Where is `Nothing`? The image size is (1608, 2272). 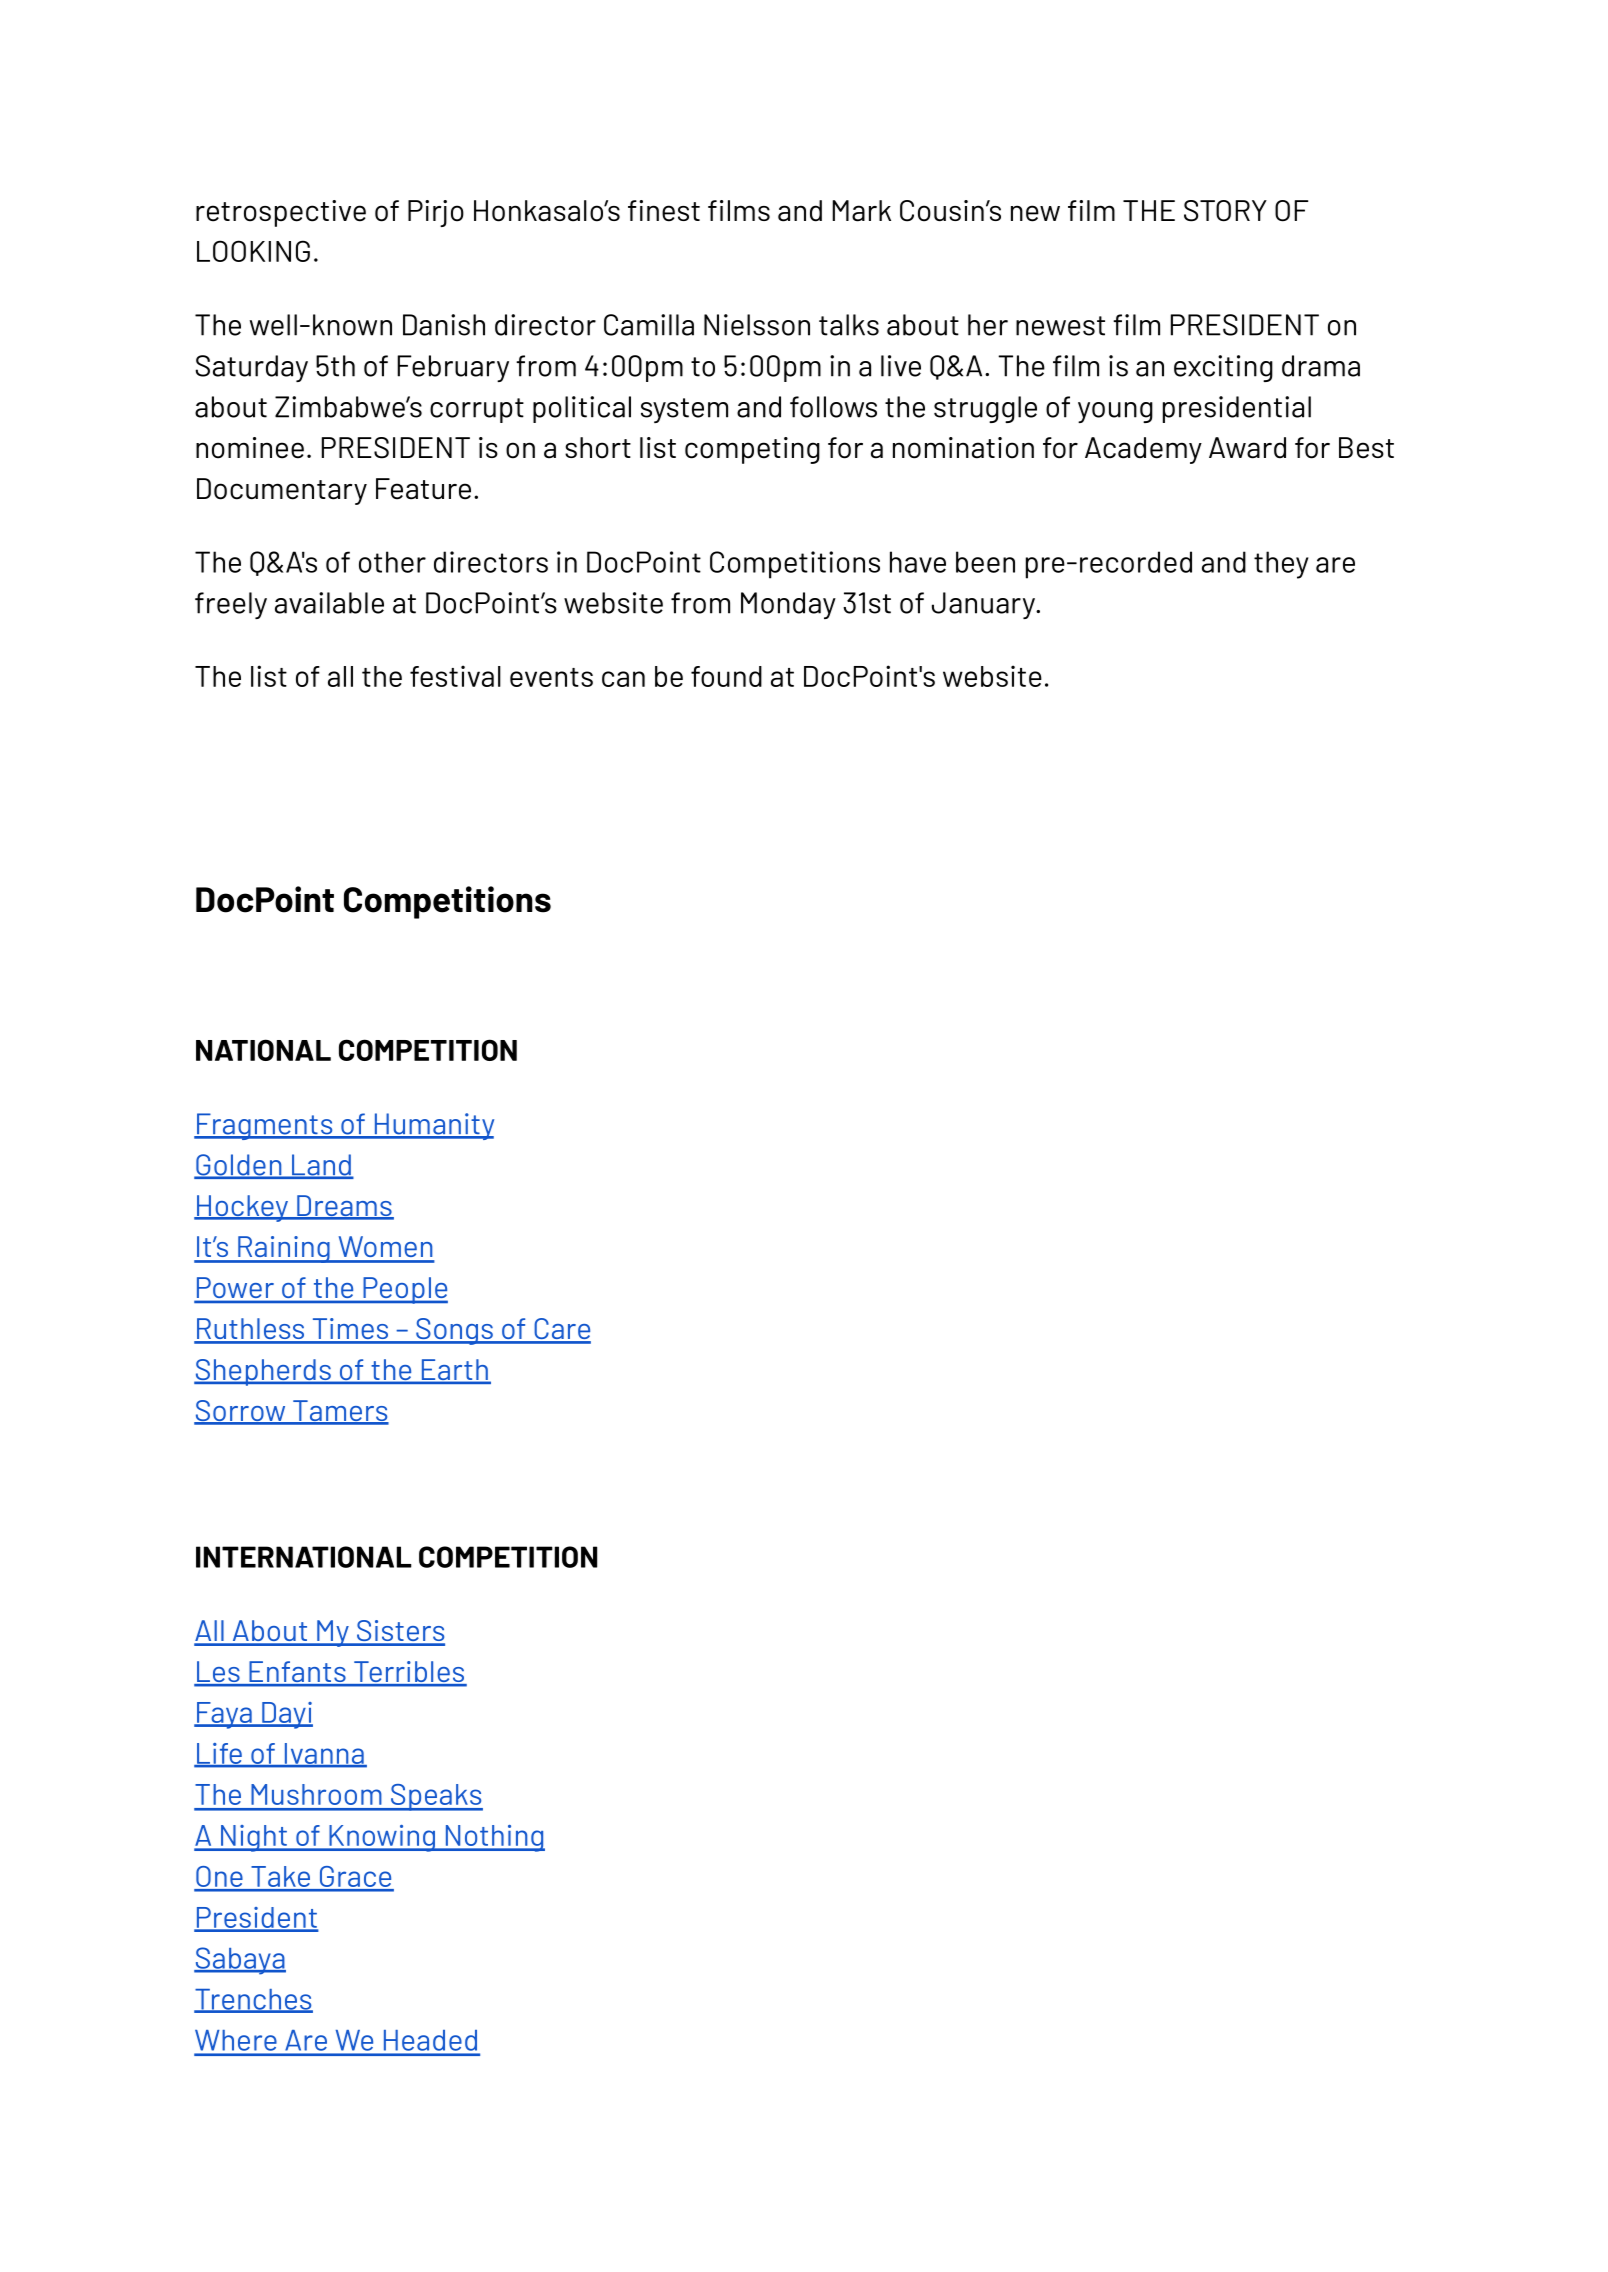
Nothing is located at coordinates (494, 1838).
